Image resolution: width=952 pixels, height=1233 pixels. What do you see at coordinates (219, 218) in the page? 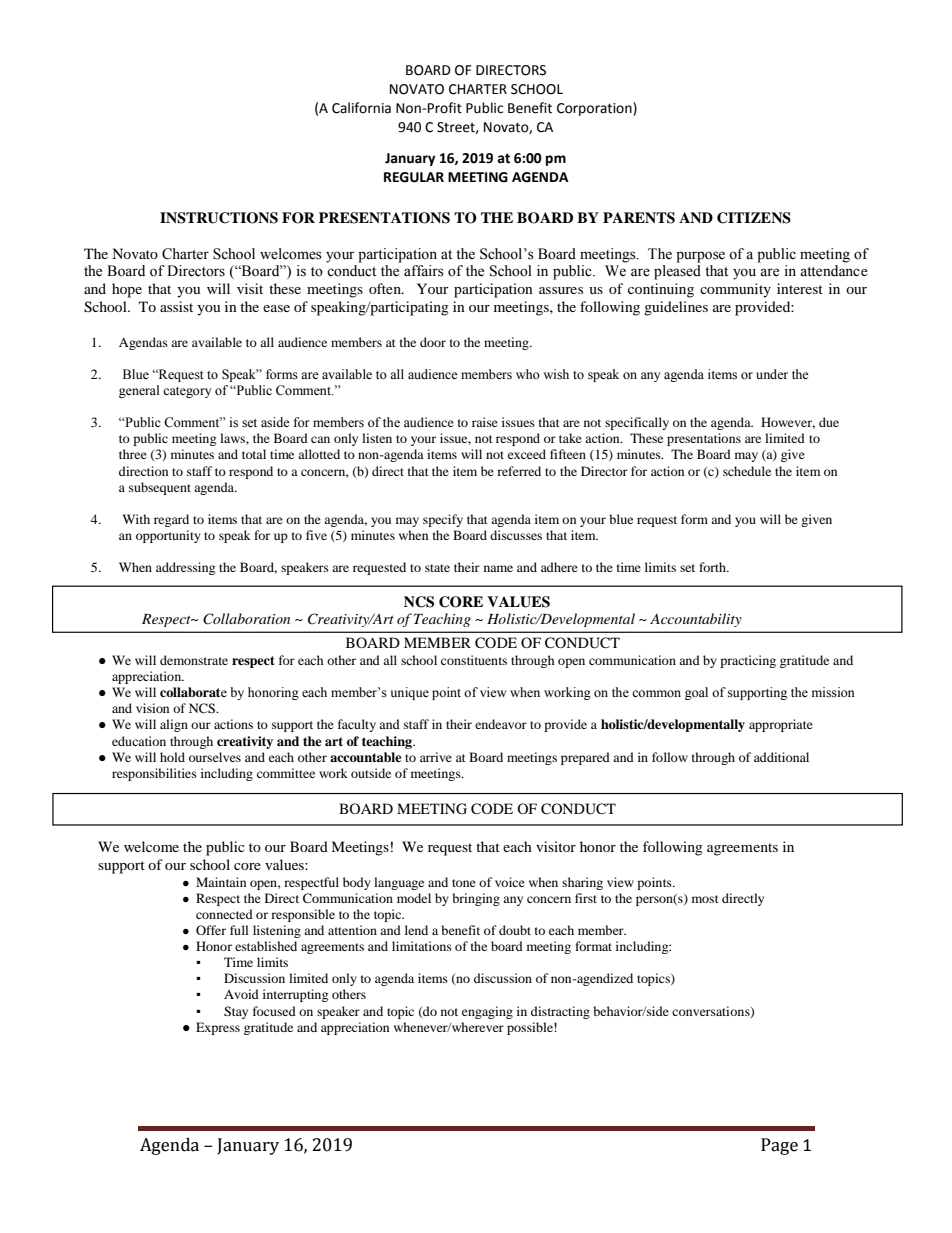
I see `INSTRUCTIONS` at bounding box center [219, 218].
